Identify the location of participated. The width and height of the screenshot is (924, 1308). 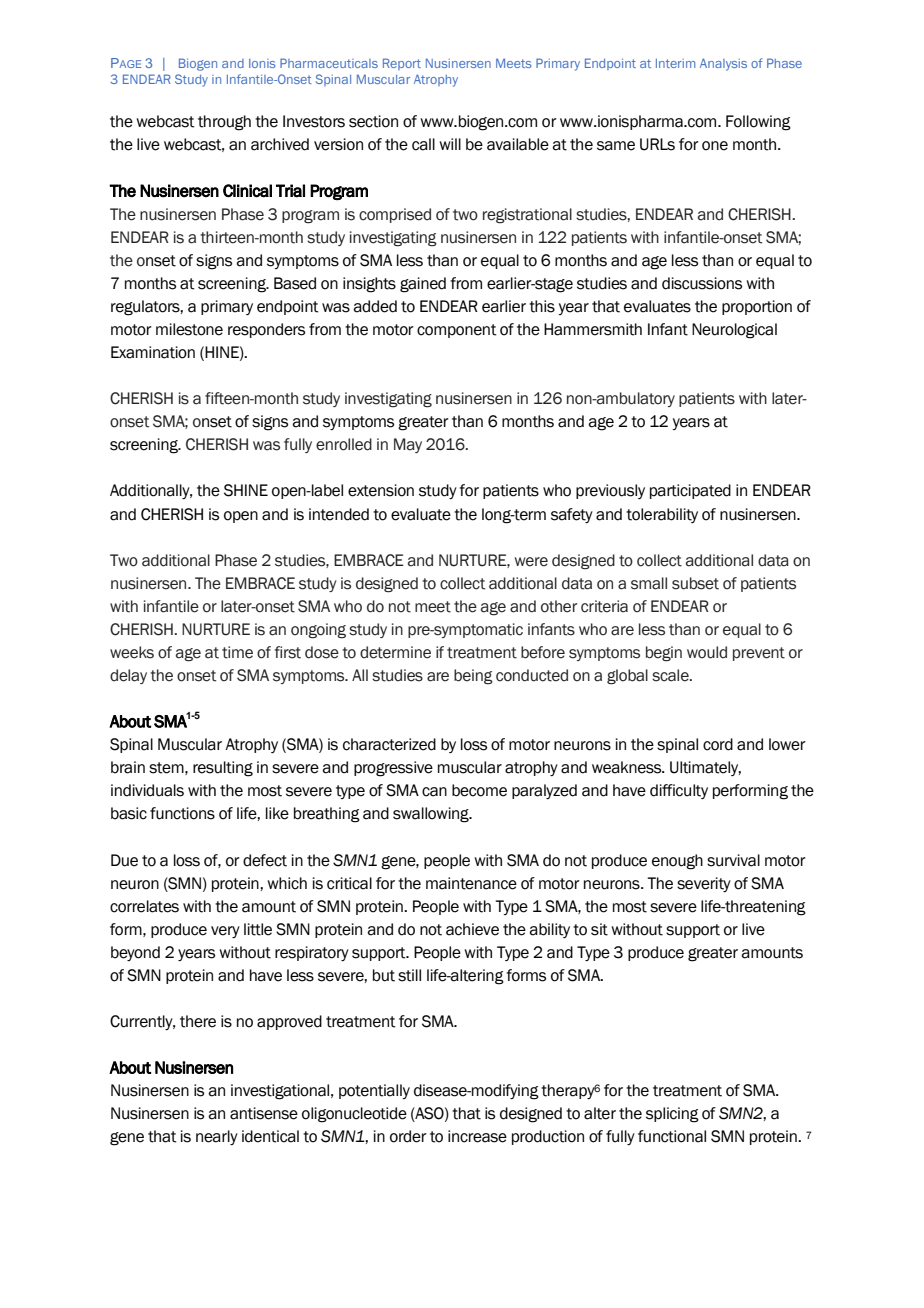
(690, 491).
